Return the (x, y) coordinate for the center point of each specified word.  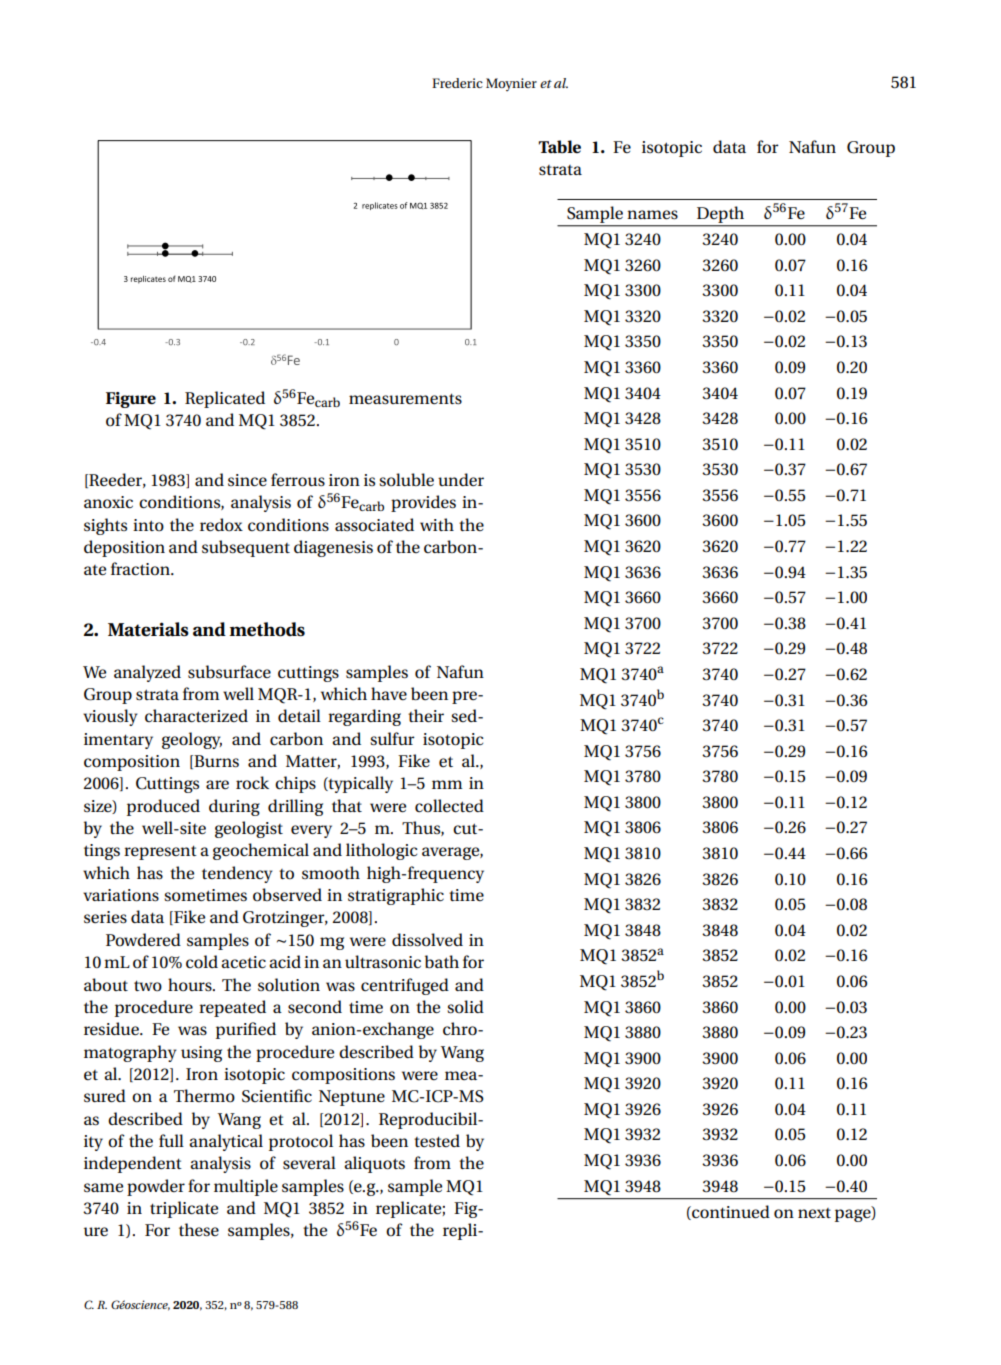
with (437, 524)
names (652, 215)
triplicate (184, 1209)
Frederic (457, 83)
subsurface (229, 672)
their (426, 716)
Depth (720, 214)
